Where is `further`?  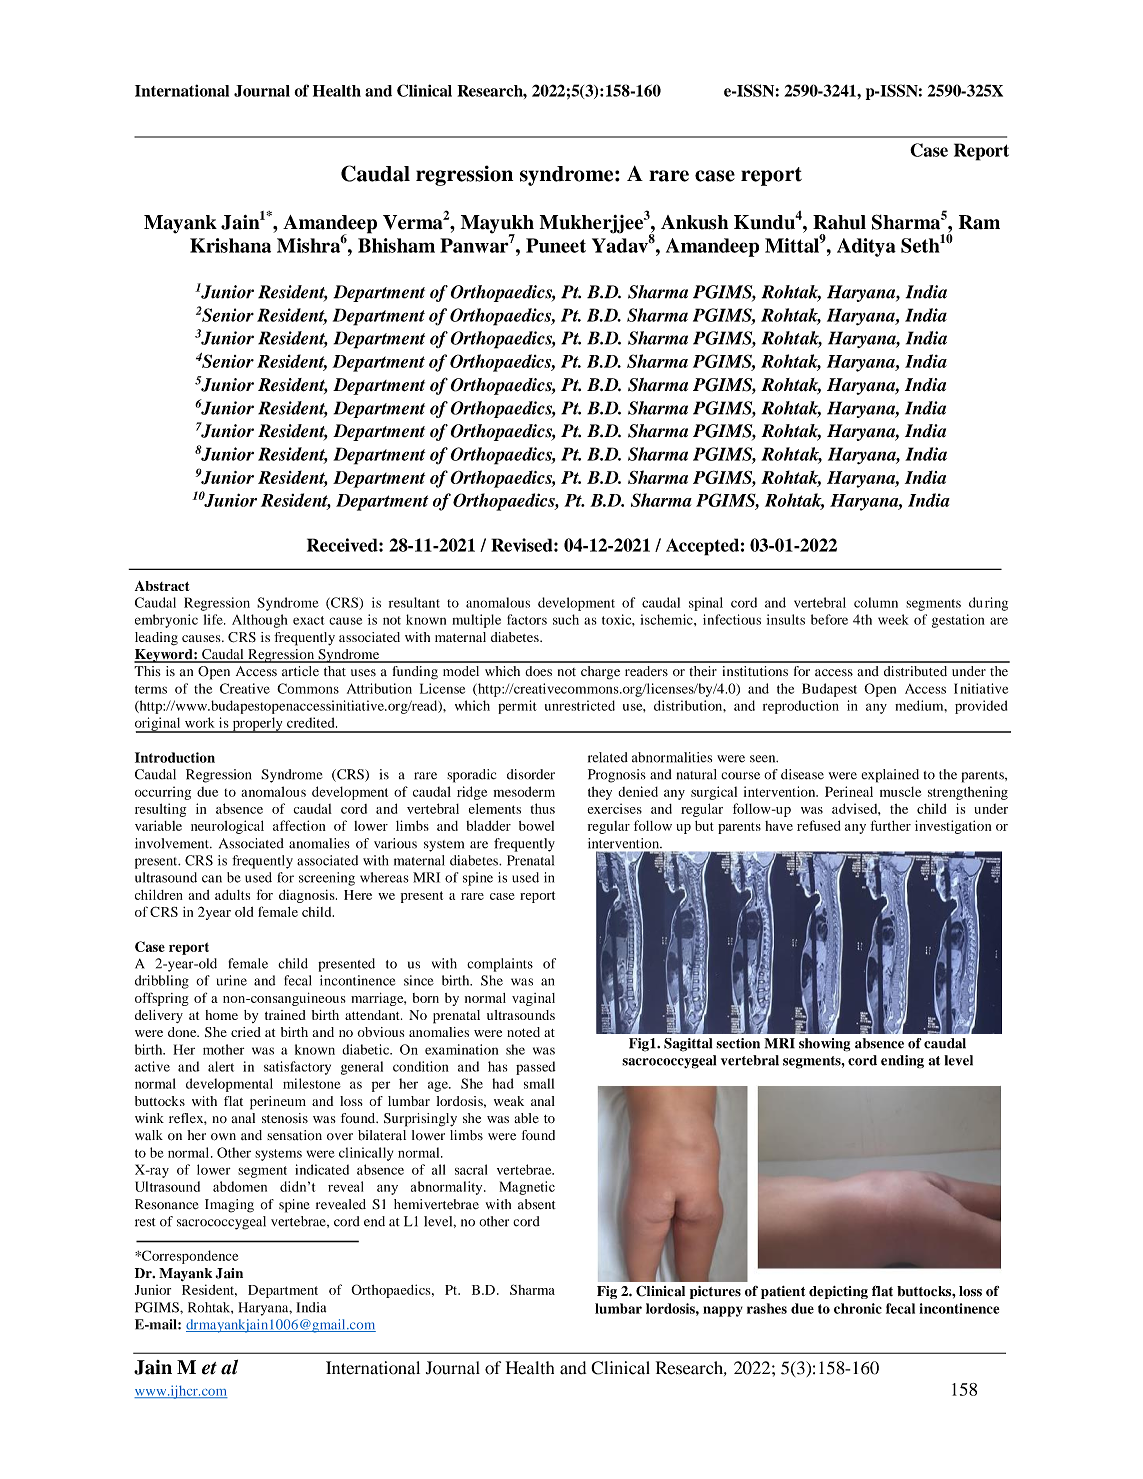 further is located at coordinates (891, 825).
